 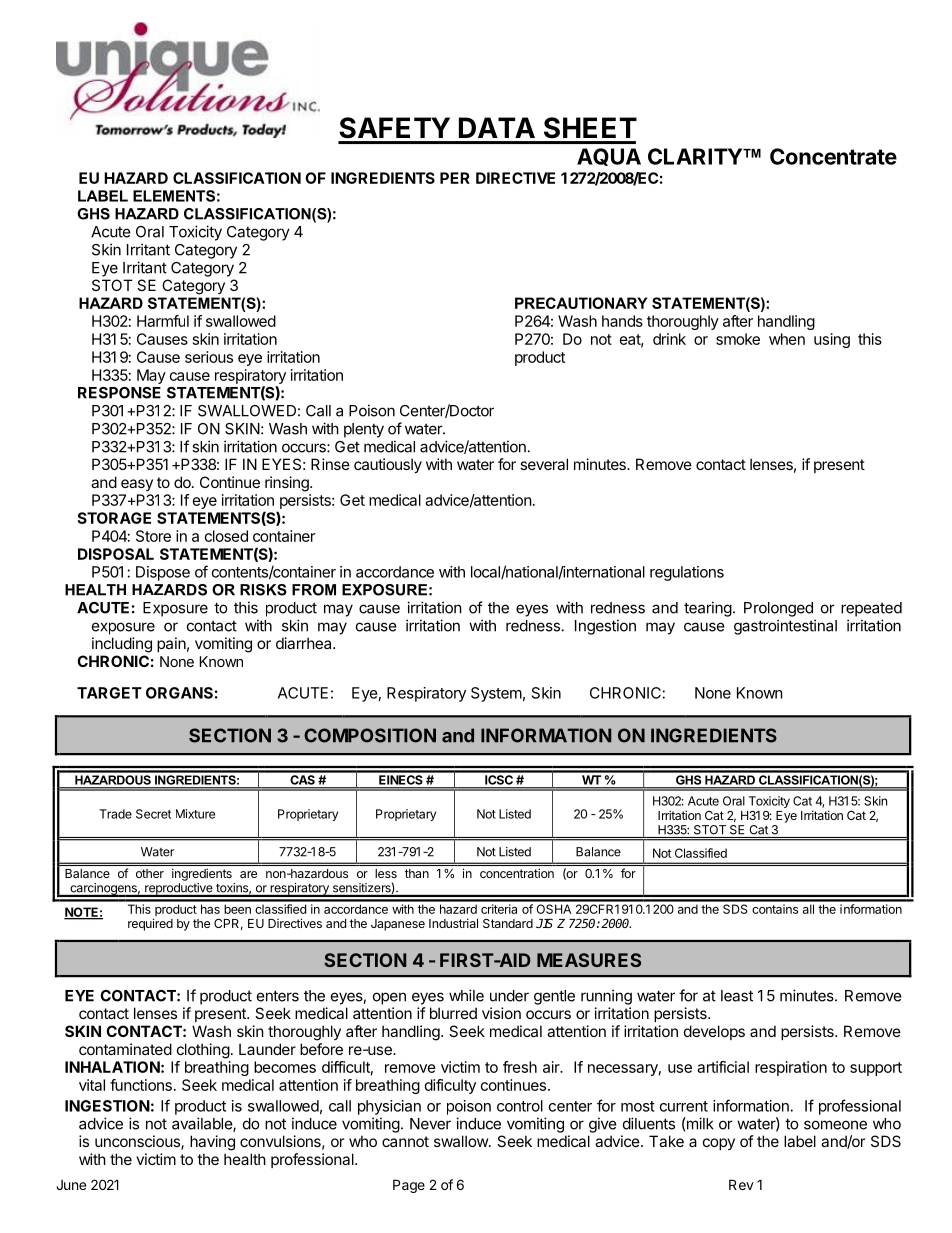 What do you see at coordinates (163, 321) in the page?
I see `Harmful` at bounding box center [163, 321].
